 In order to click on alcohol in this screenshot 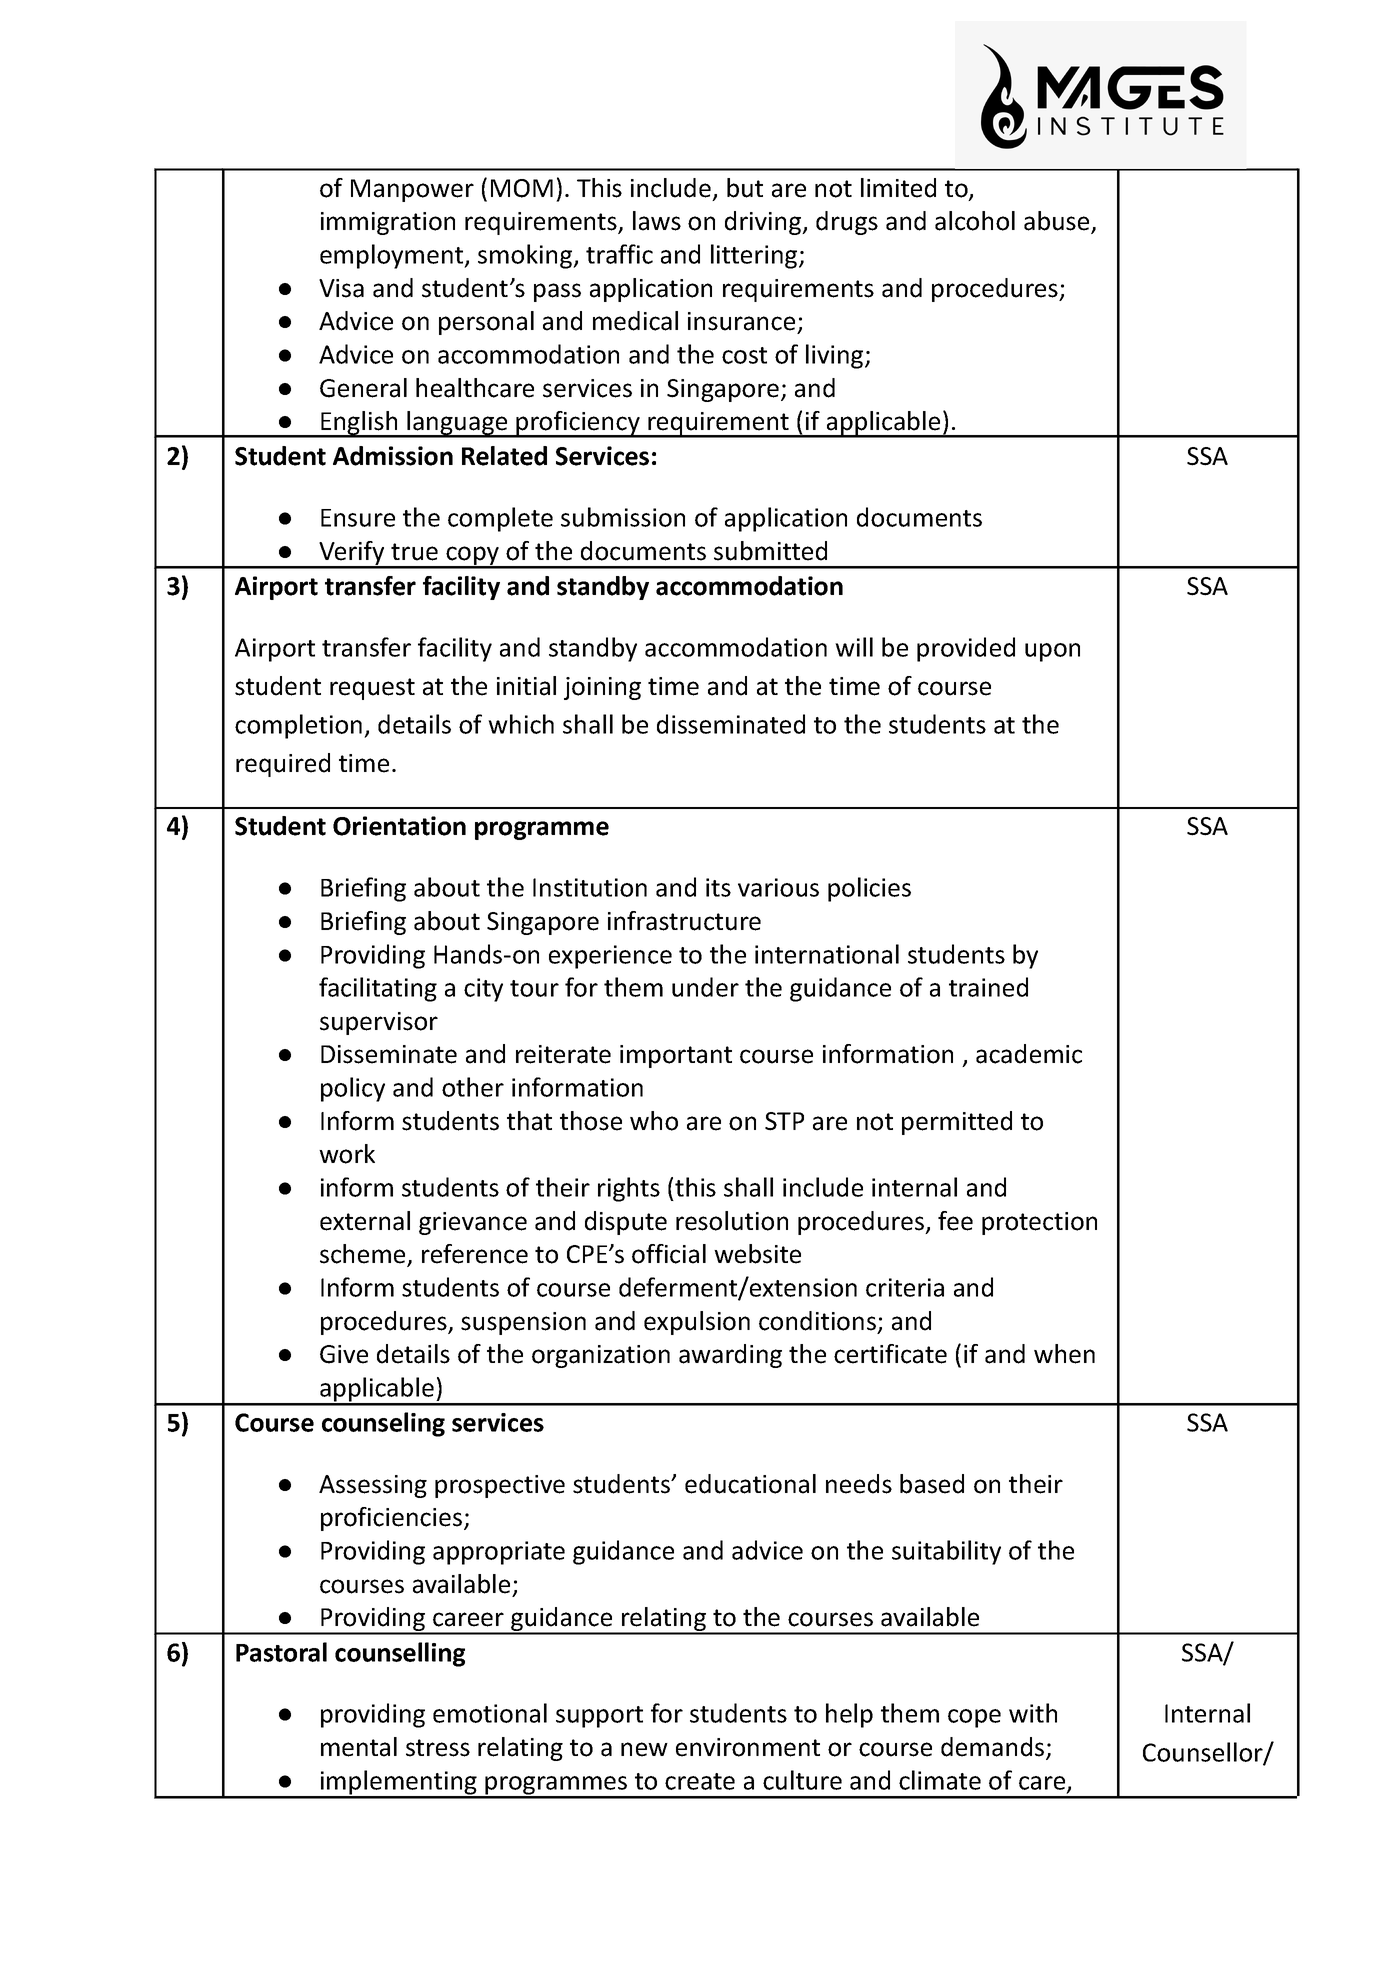, I will do `click(975, 221)`.
